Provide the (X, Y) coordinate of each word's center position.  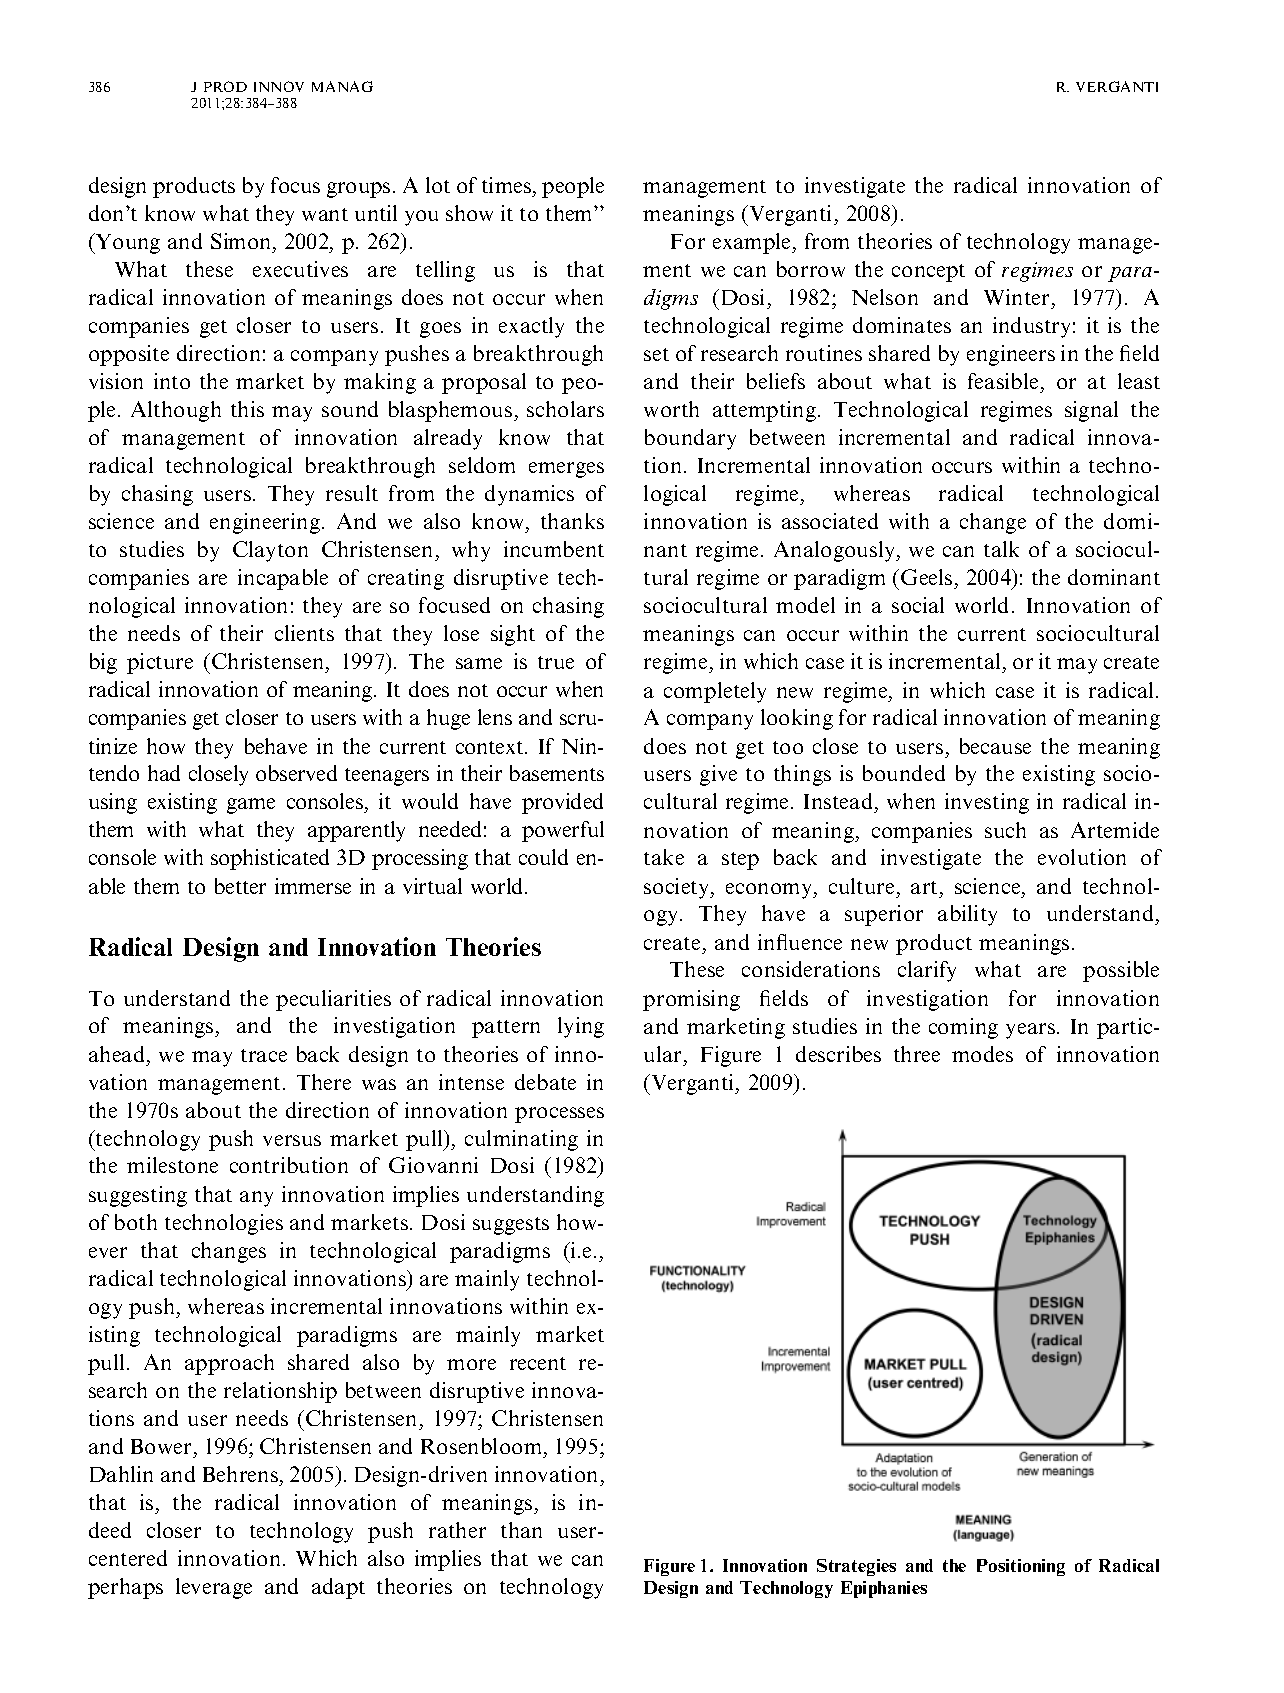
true (556, 662)
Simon (242, 243)
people (573, 187)
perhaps (125, 1588)
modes (982, 1054)
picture (160, 663)
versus (292, 1140)
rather (457, 1530)
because (995, 746)
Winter (1018, 299)
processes (559, 1115)
